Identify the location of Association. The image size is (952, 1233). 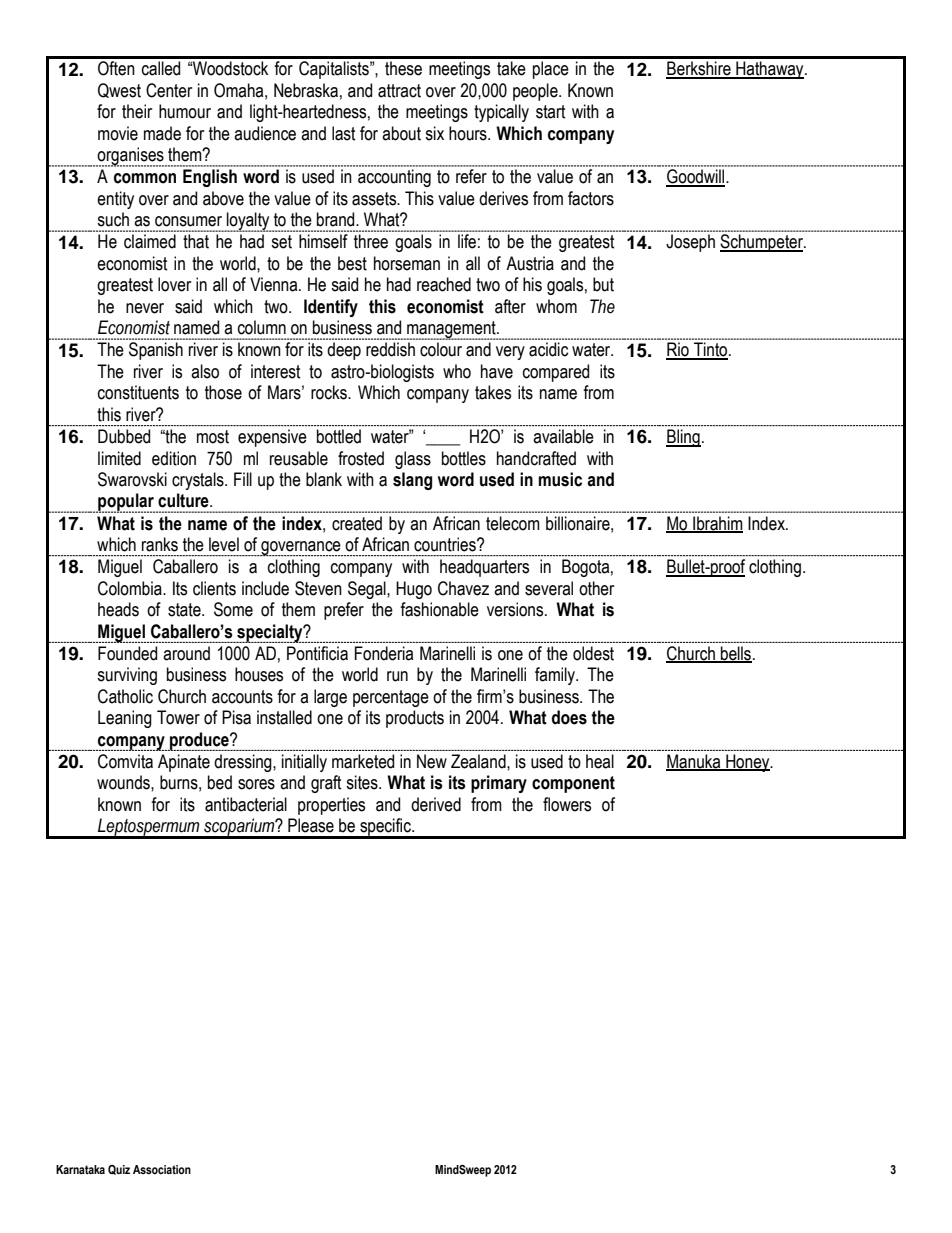
(162, 1169).
